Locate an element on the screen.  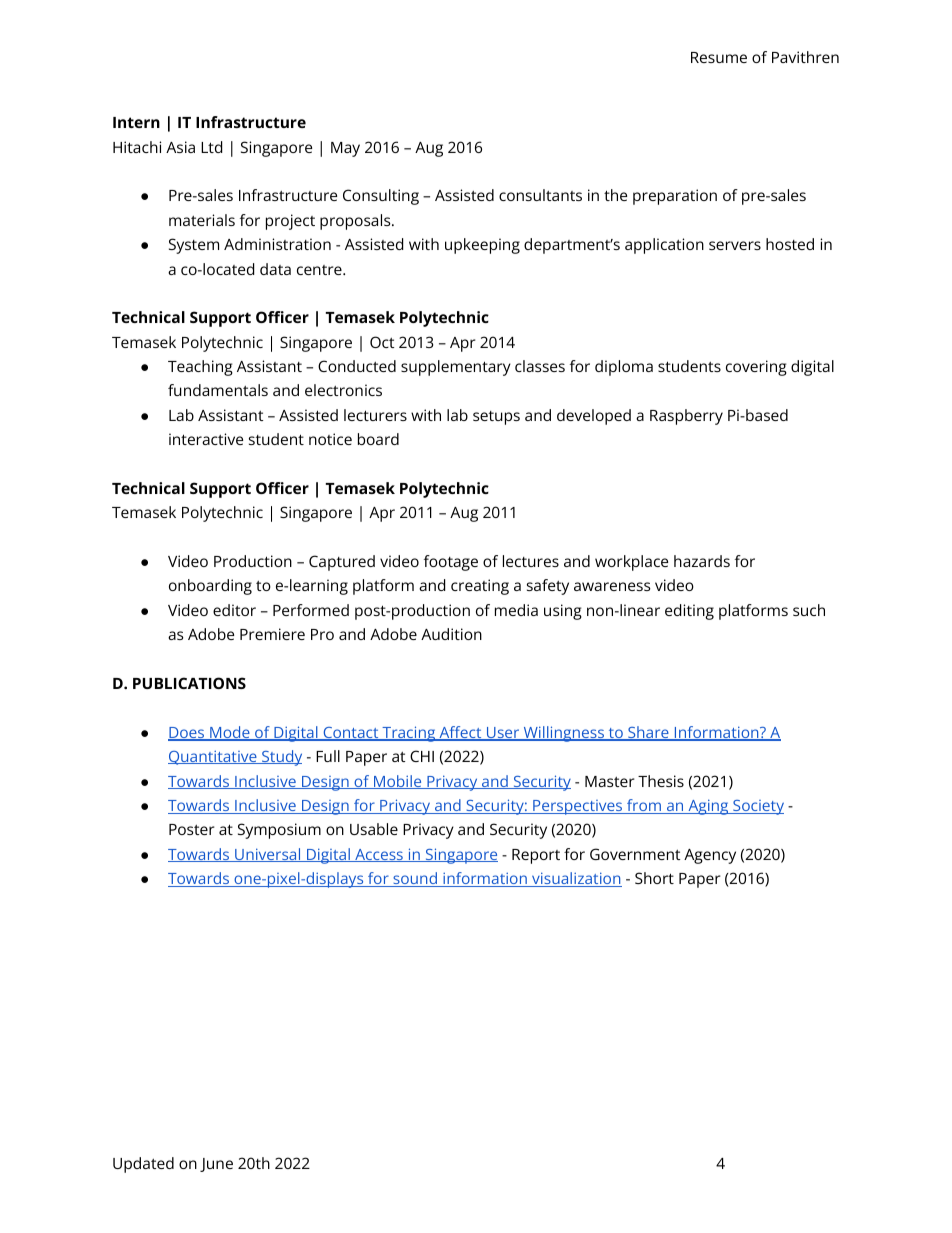
Ltd is located at coordinates (211, 147).
